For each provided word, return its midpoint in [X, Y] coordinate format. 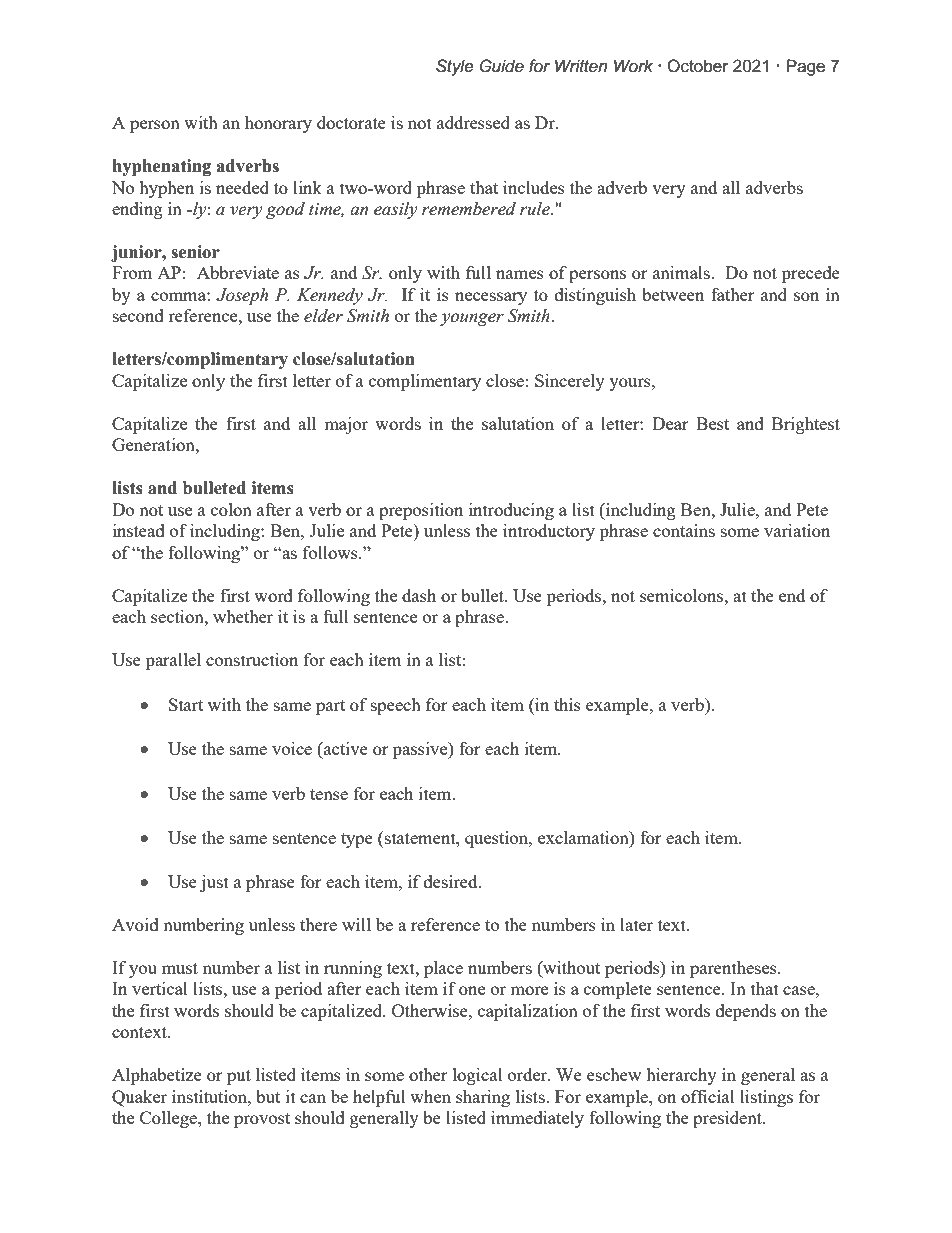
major [346, 425]
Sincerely [570, 382]
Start [186, 704]
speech [396, 706]
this [567, 704]
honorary [278, 124]
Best [712, 423]
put [239, 1077]
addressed [473, 122]
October [698, 66]
